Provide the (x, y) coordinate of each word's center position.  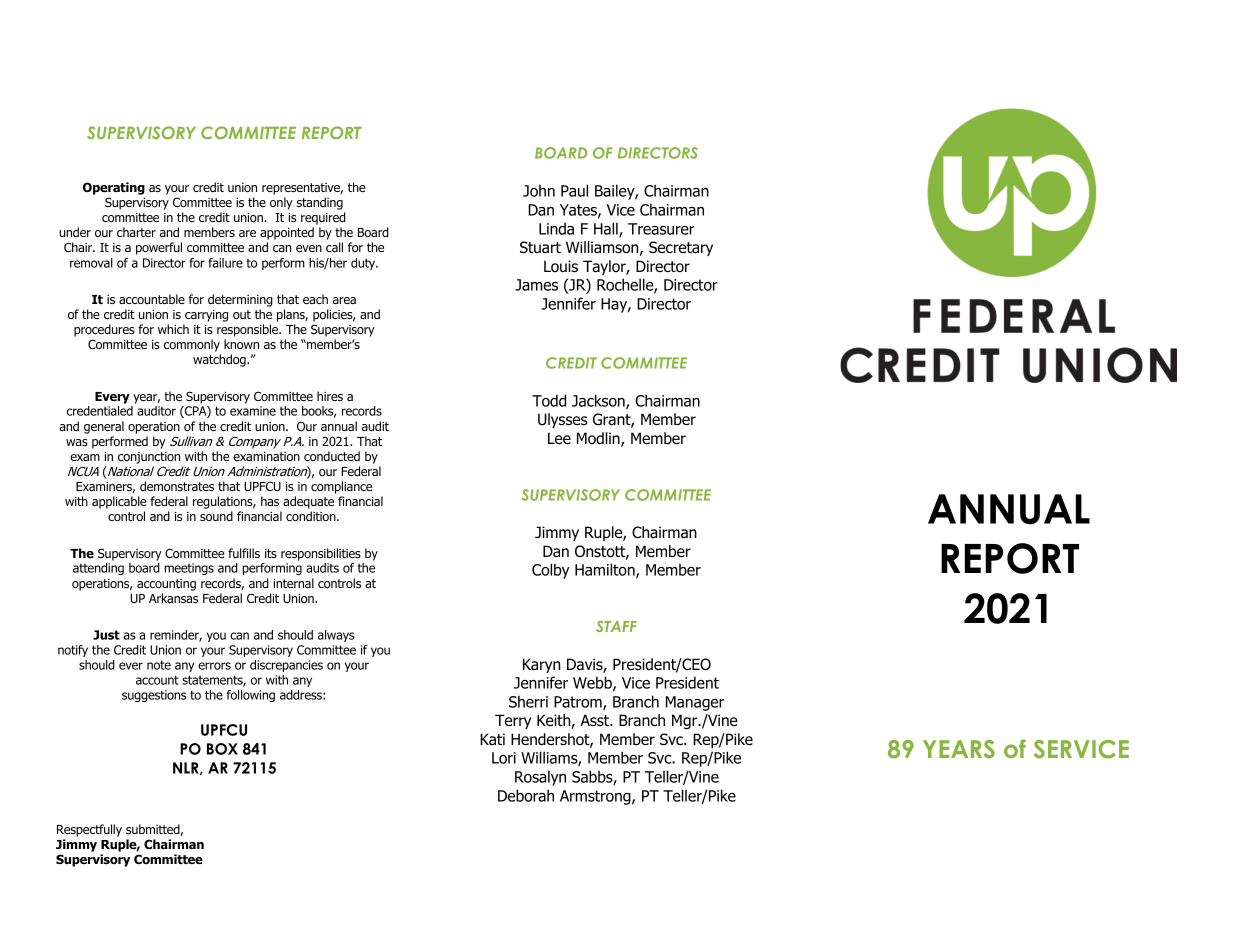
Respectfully (89, 830)
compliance (341, 487)
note (159, 665)
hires (330, 396)
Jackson (599, 401)
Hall (607, 229)
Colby (551, 571)
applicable (119, 502)
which (173, 329)
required (323, 218)
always (336, 636)
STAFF (616, 626)
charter (136, 232)
